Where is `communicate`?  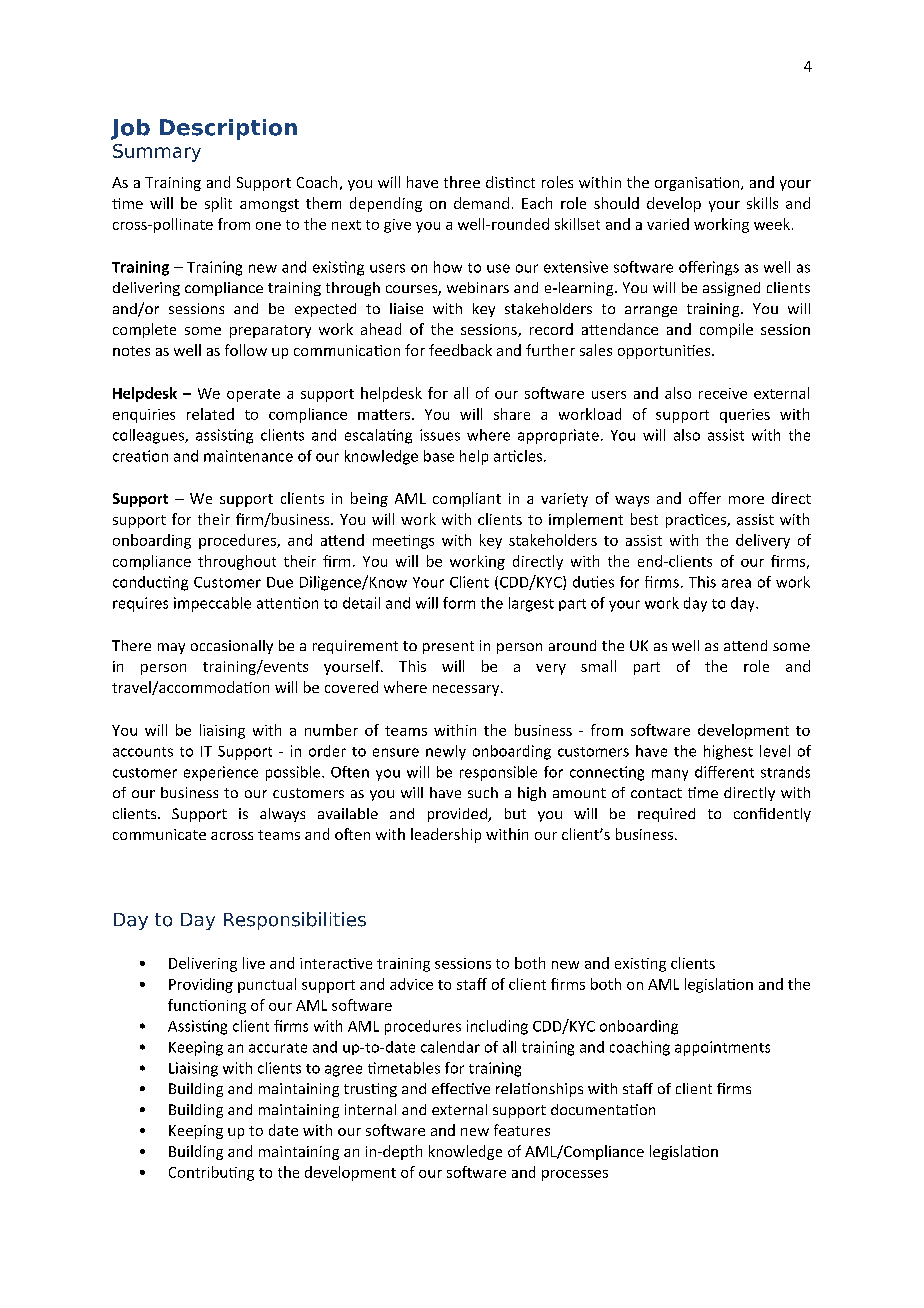
communicate is located at coordinates (159, 834).
